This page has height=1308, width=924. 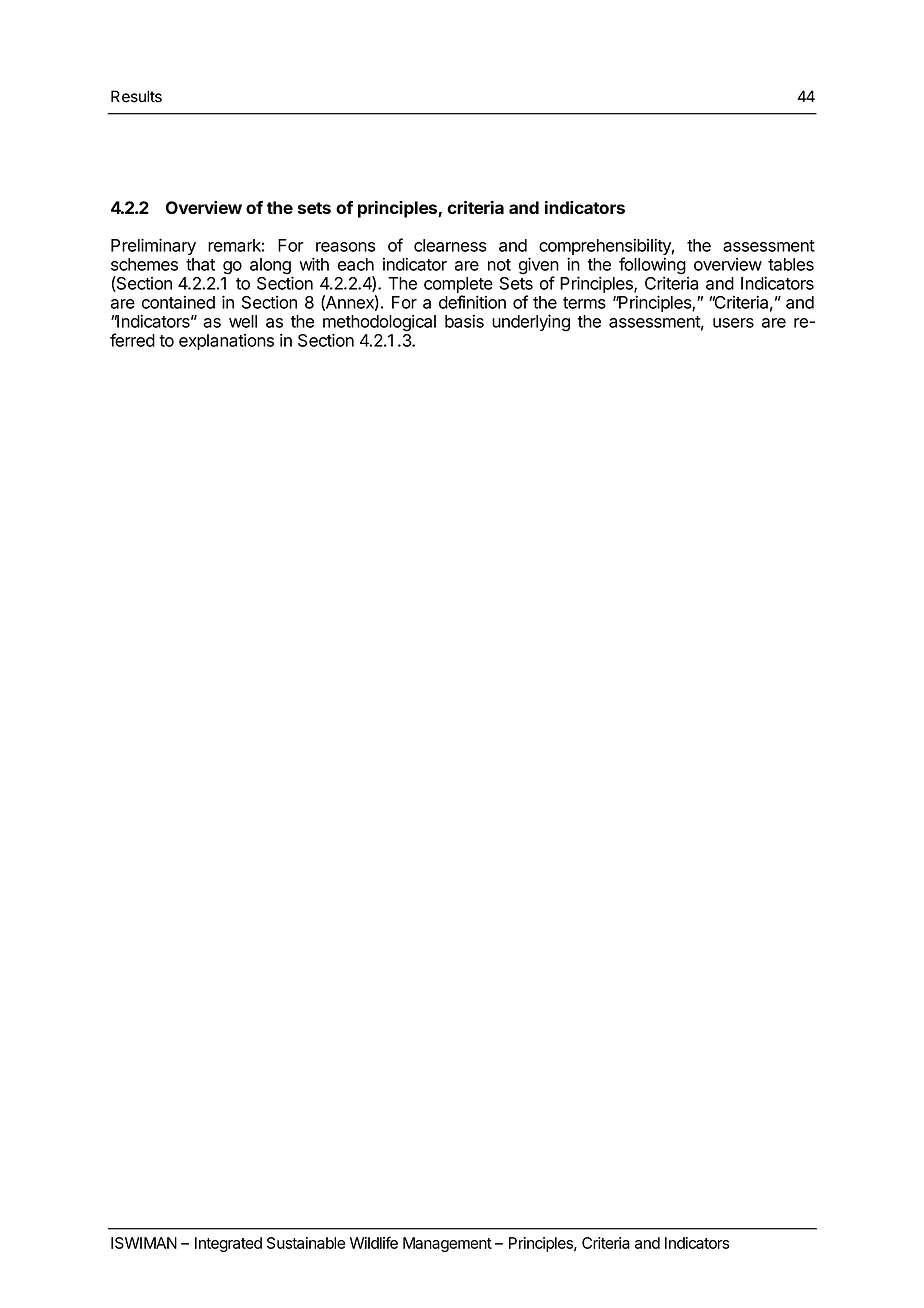 I want to click on clearness, so click(x=450, y=245).
